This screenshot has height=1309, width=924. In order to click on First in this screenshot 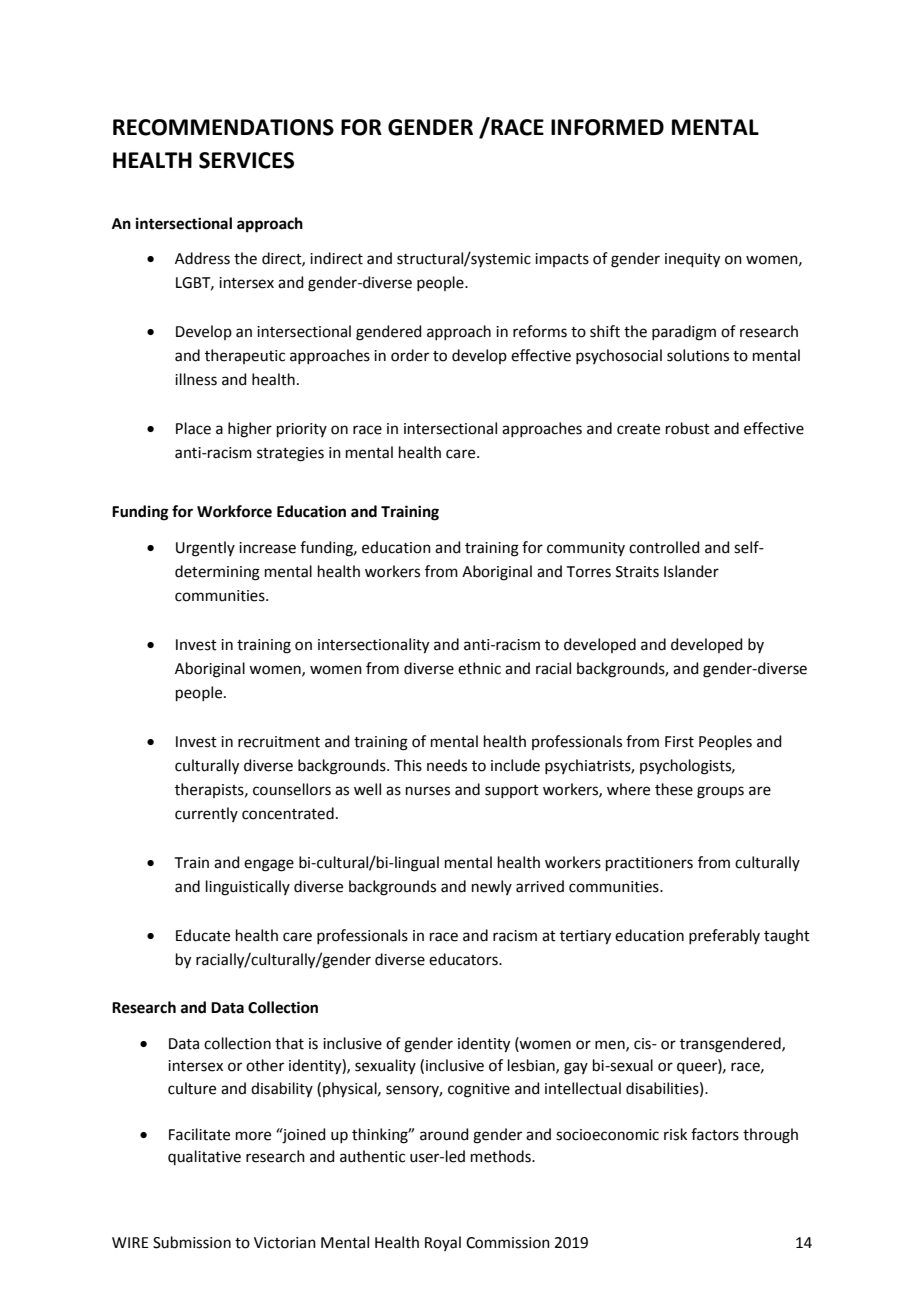, I will do `click(679, 742)`.
